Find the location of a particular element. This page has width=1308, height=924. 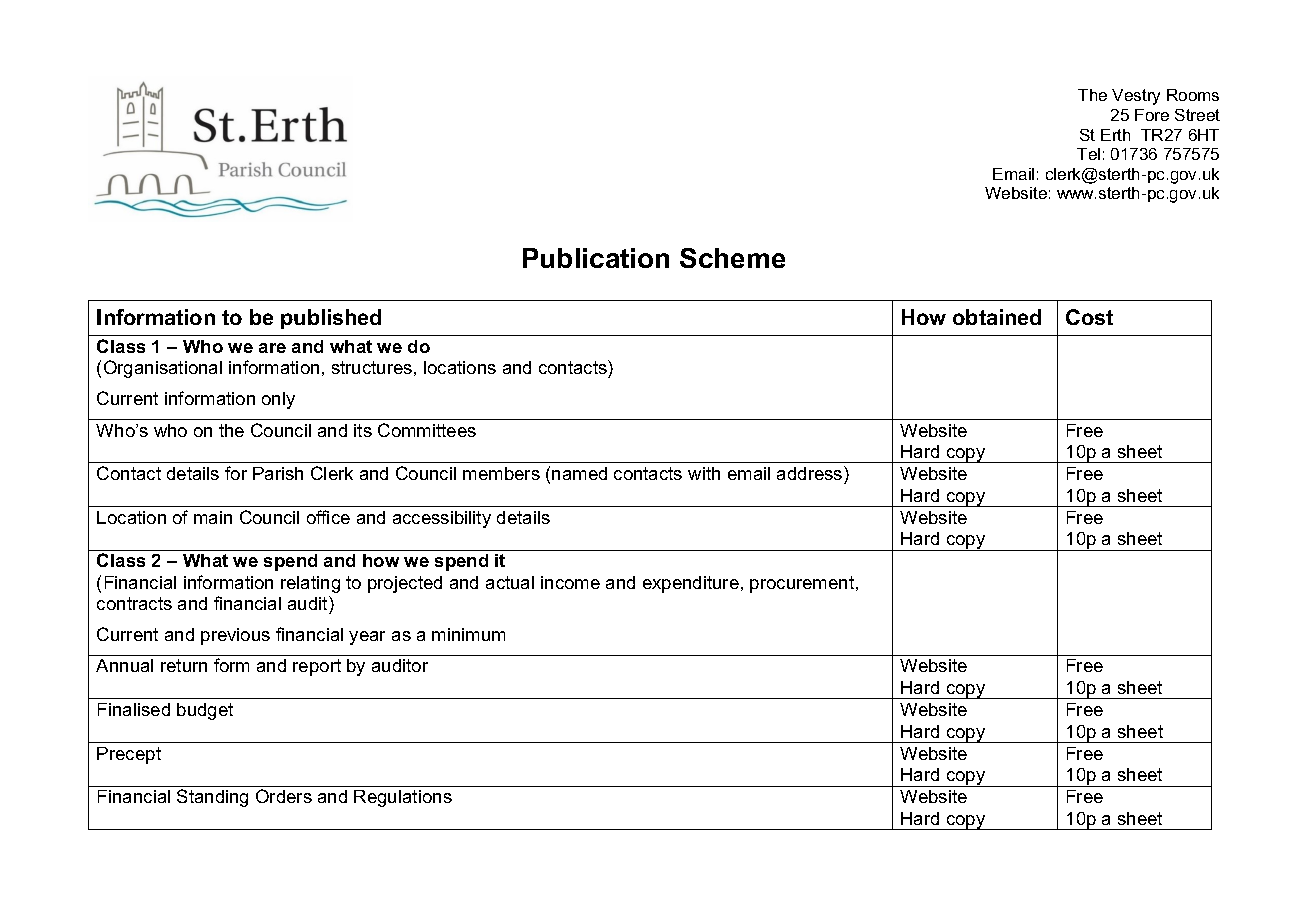

Orders is located at coordinates (284, 796).
